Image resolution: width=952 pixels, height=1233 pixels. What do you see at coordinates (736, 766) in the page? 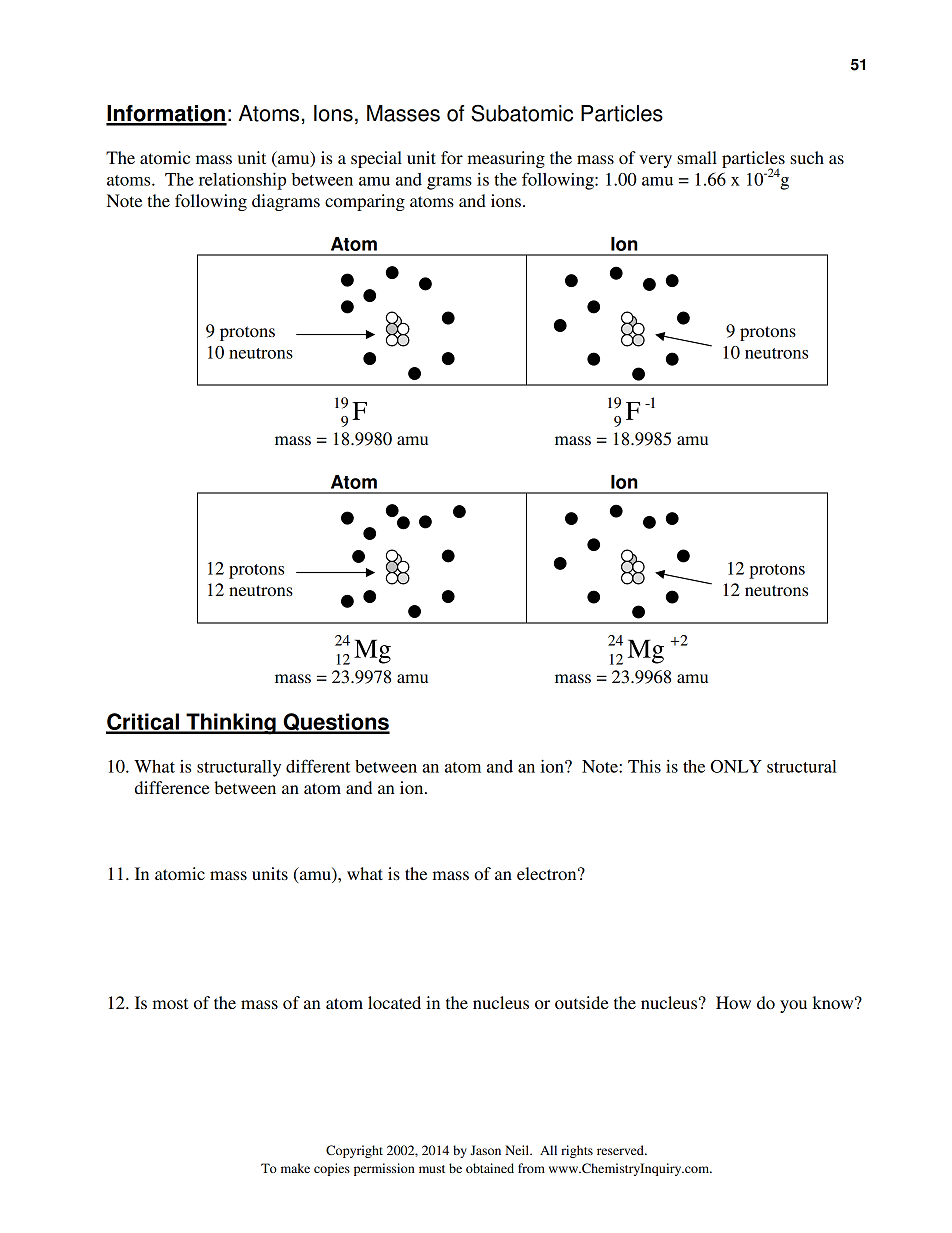
I see `ONLY` at bounding box center [736, 766].
